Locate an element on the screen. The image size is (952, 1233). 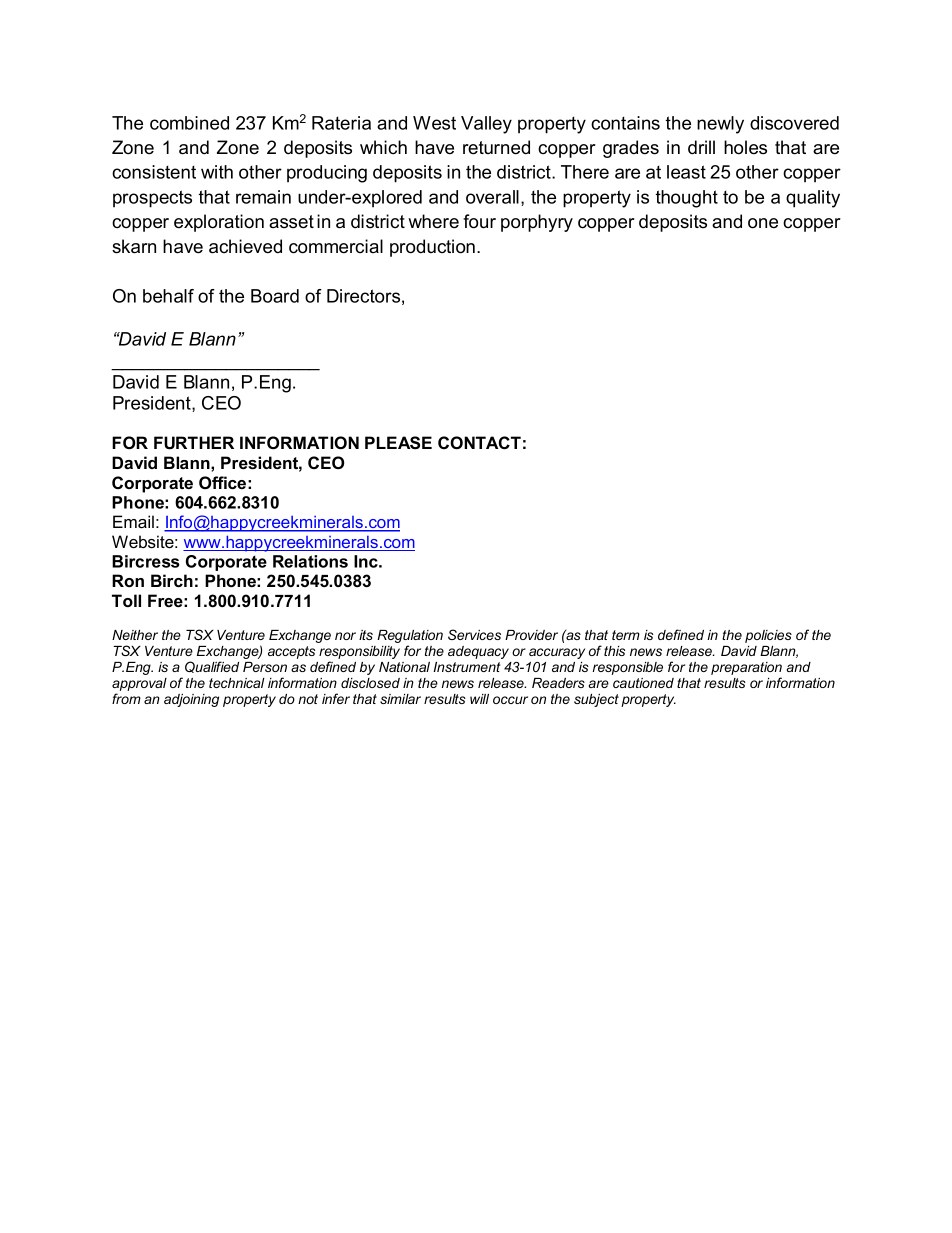
policies is located at coordinates (768, 636).
